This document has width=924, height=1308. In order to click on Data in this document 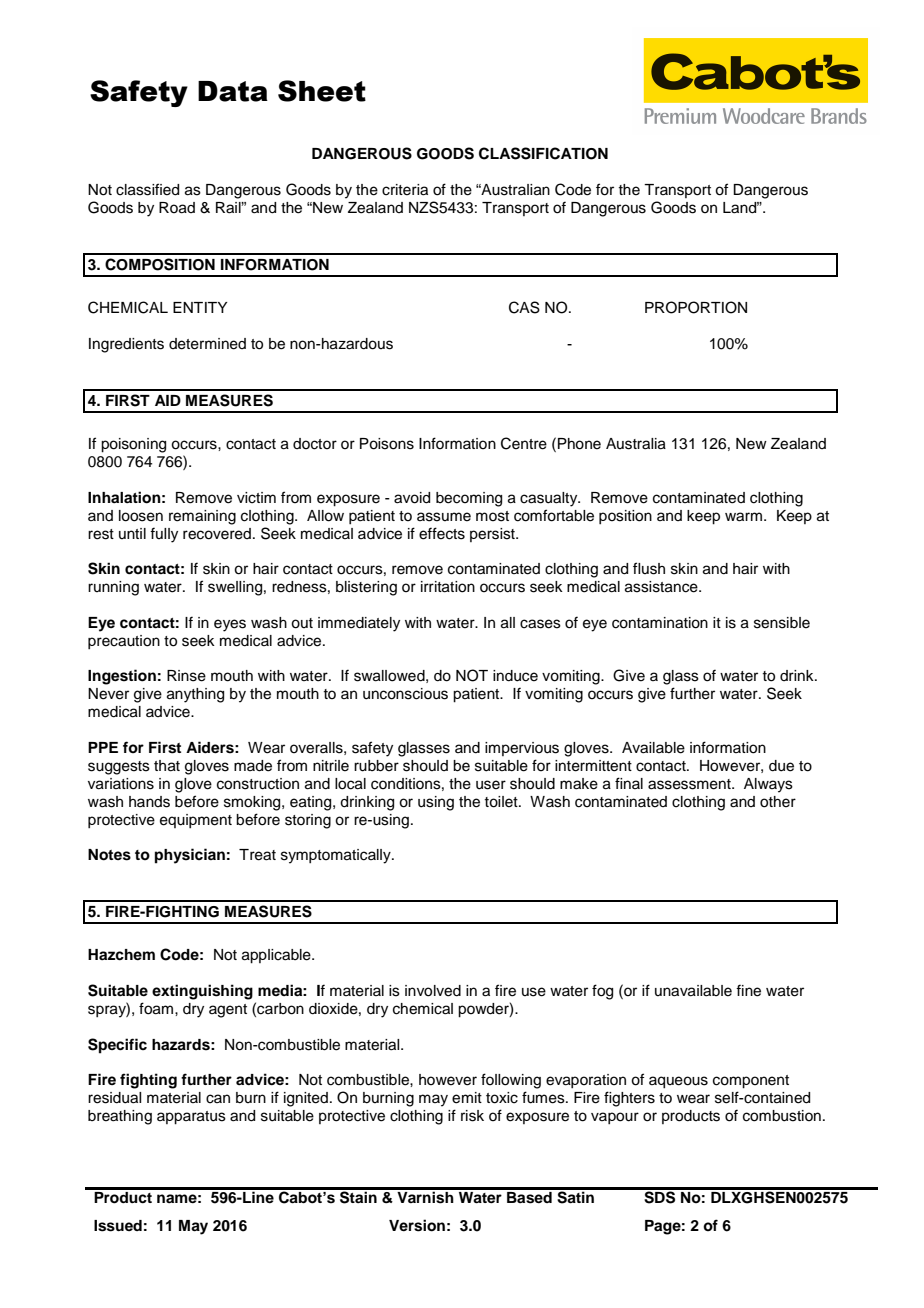, I will do `click(233, 91)`.
